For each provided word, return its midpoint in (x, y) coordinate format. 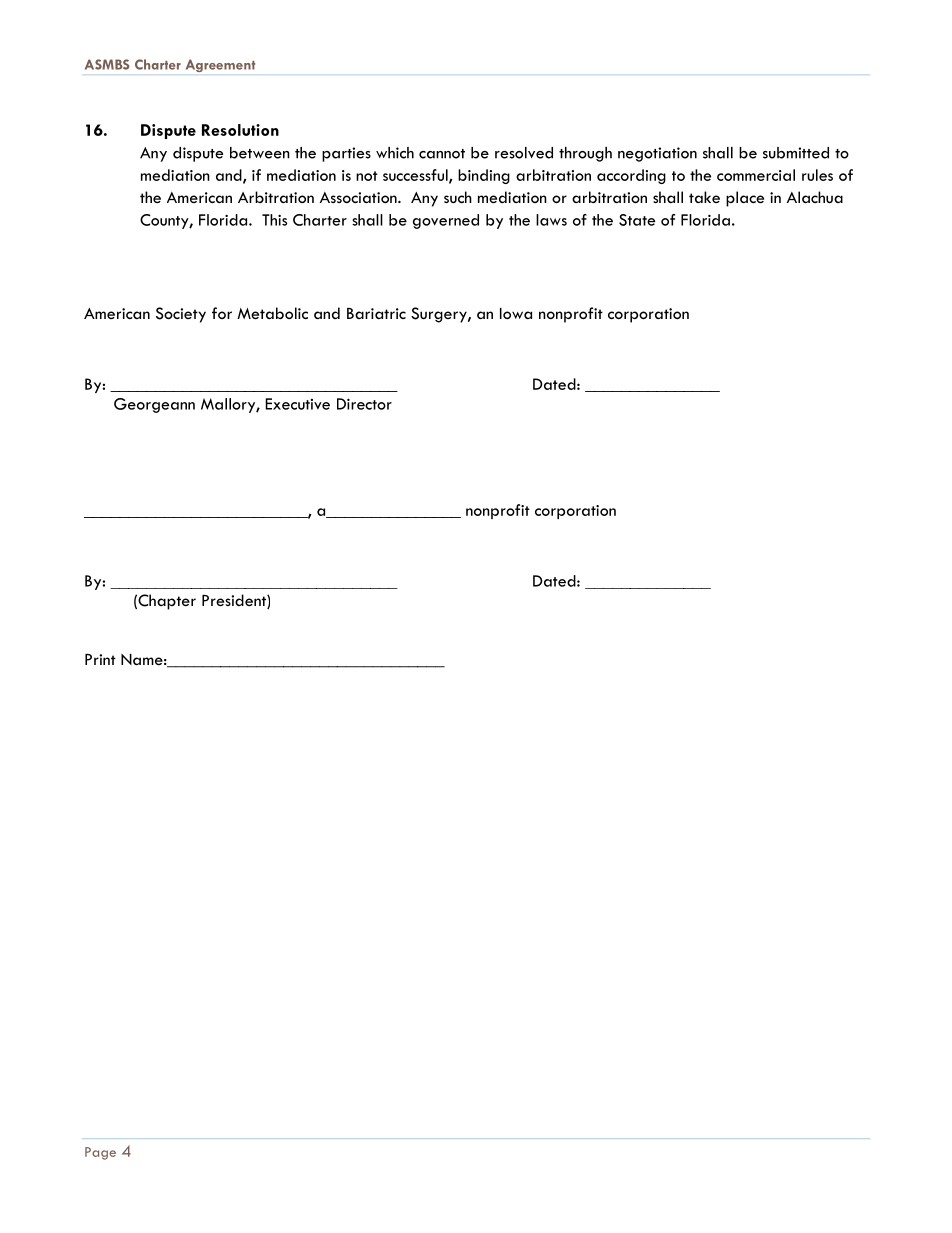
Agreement (220, 65)
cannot (442, 154)
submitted (796, 153)
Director (364, 404)
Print (100, 659)
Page (100, 1153)
